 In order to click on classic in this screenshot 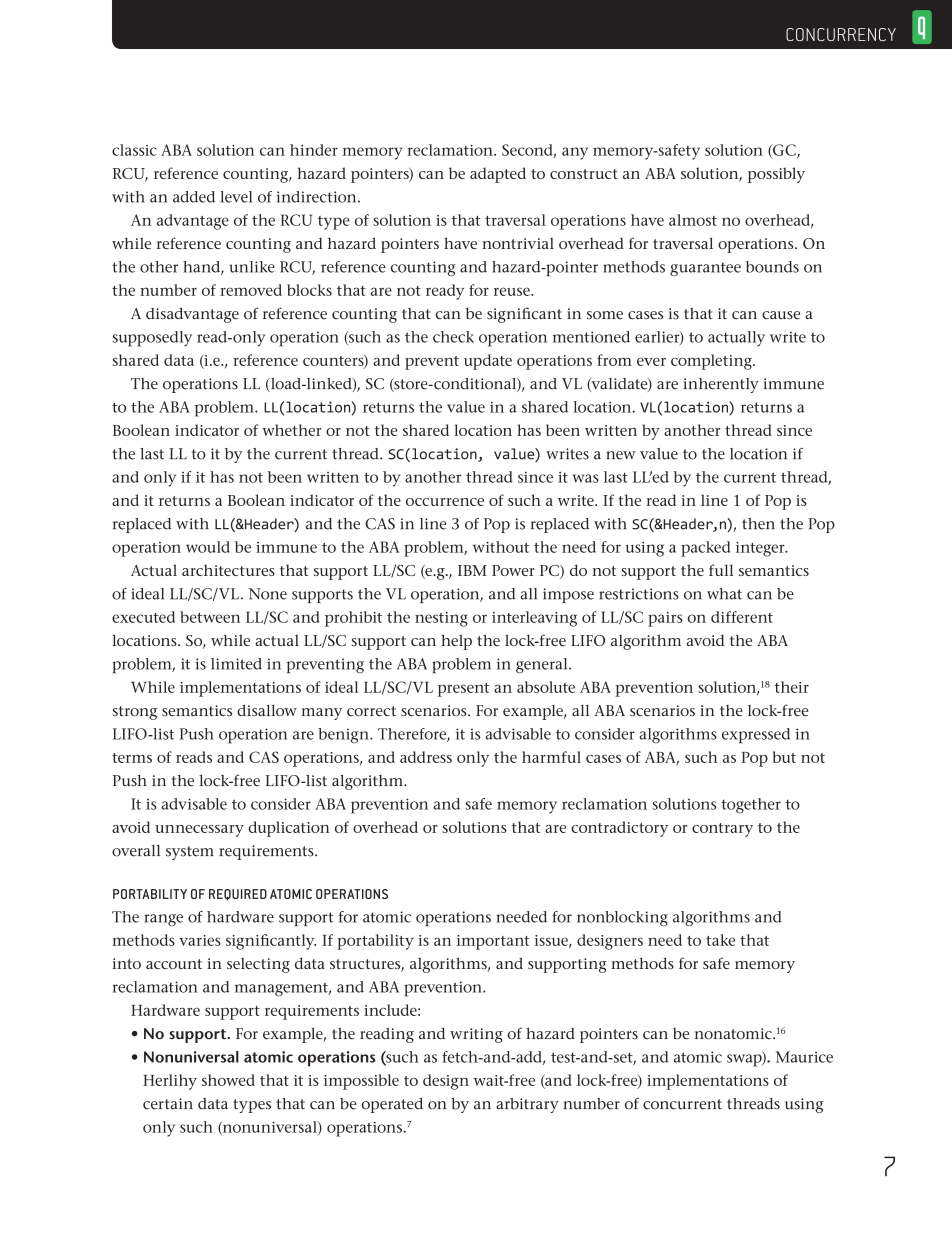, I will do `click(134, 150)`.
